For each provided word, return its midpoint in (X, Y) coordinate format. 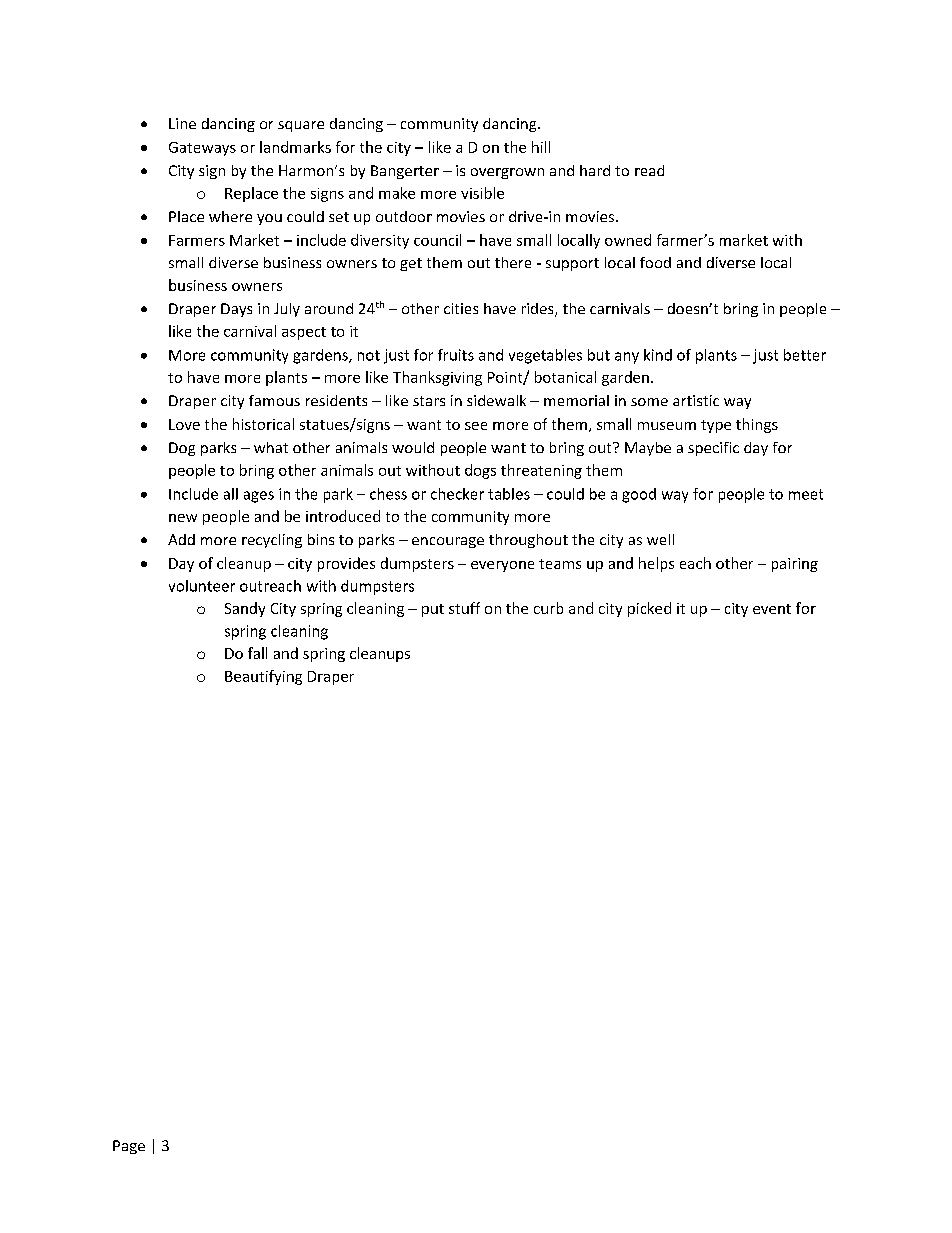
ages (259, 497)
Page (129, 1147)
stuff (464, 608)
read (649, 170)
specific (713, 449)
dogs (480, 471)
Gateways (202, 149)
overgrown (507, 173)
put (433, 610)
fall (257, 653)
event (772, 609)
